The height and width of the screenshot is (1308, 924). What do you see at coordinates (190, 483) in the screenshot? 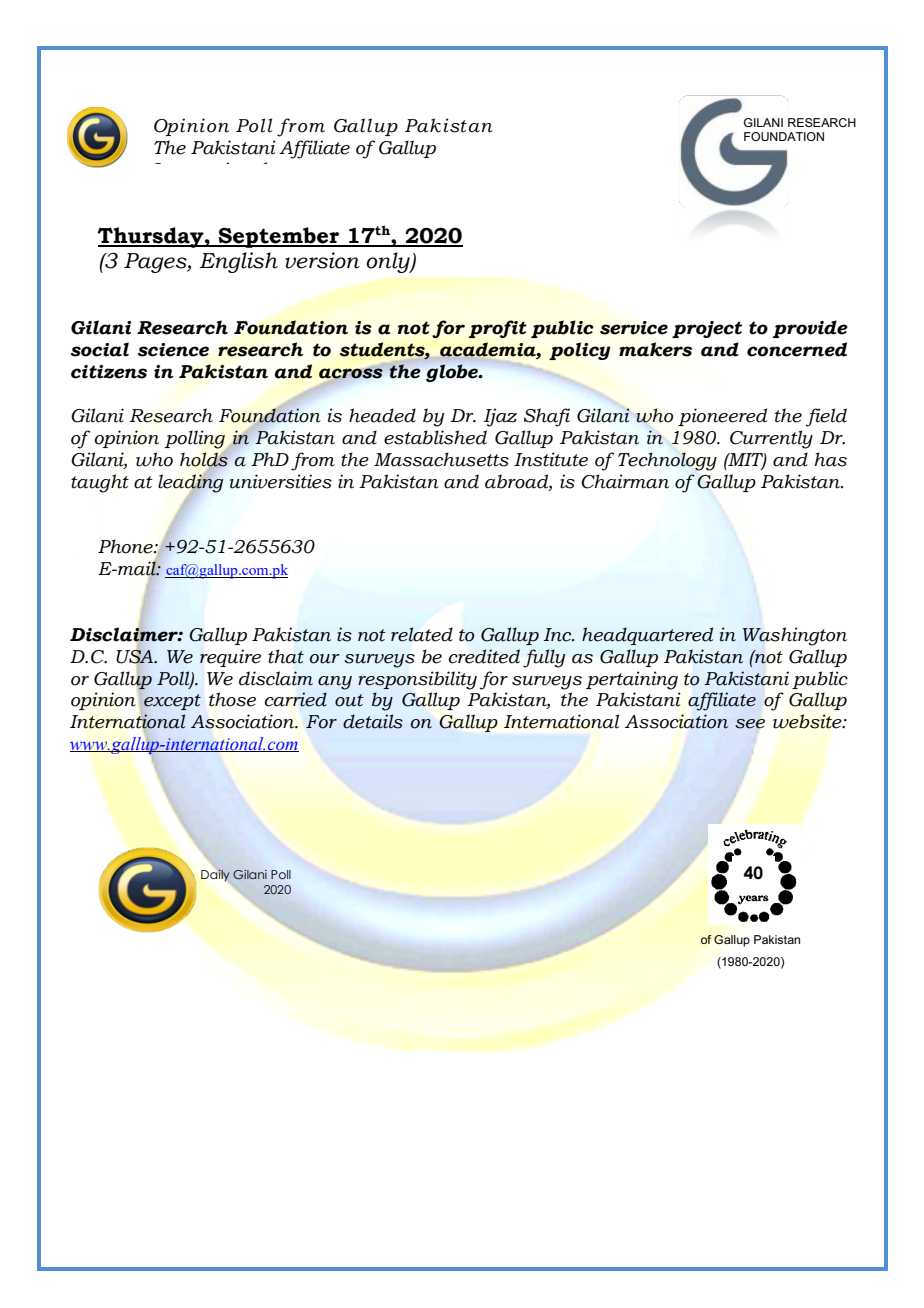
I see `leading` at bounding box center [190, 483].
